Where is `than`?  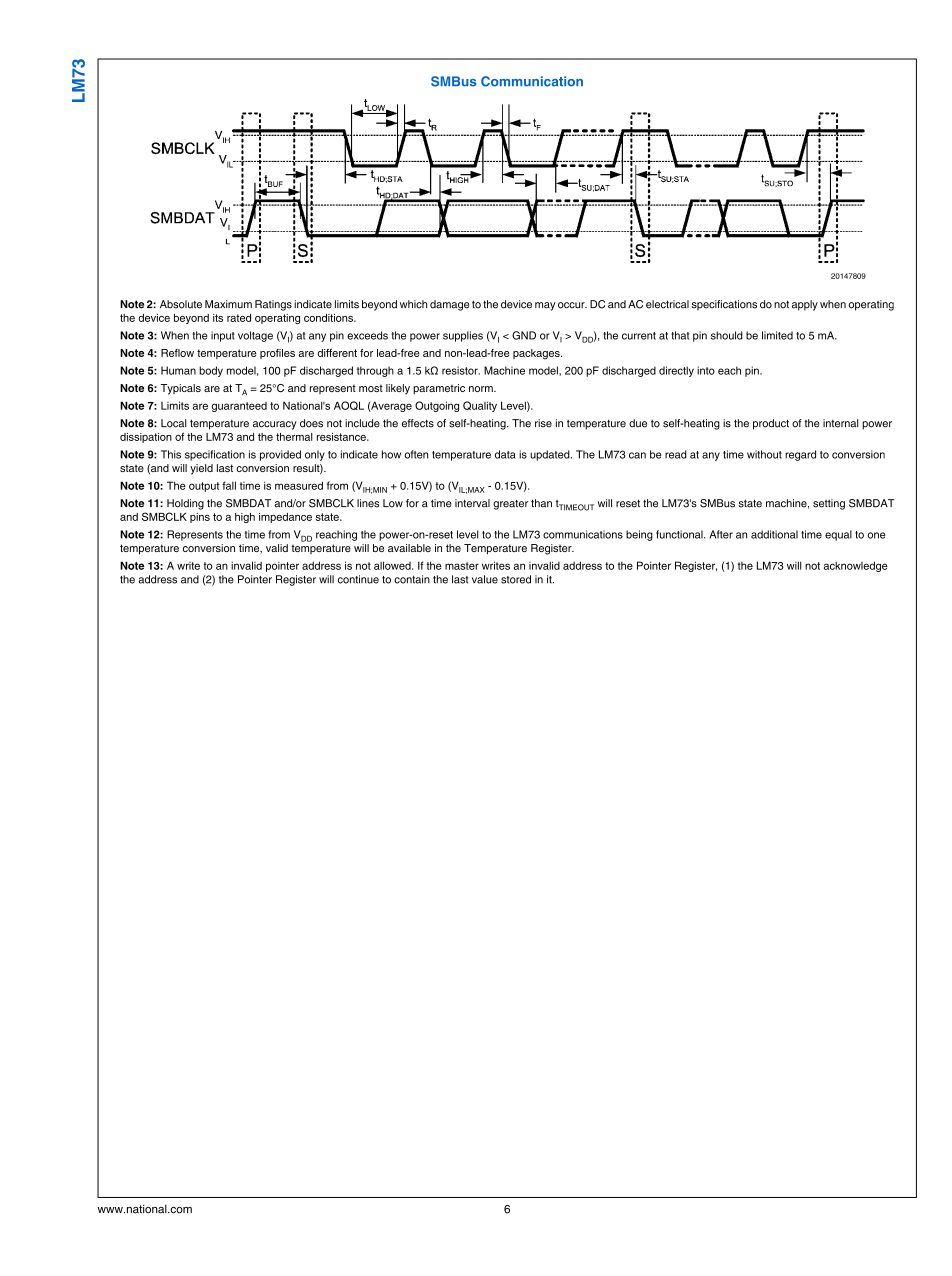 than is located at coordinates (541, 503).
